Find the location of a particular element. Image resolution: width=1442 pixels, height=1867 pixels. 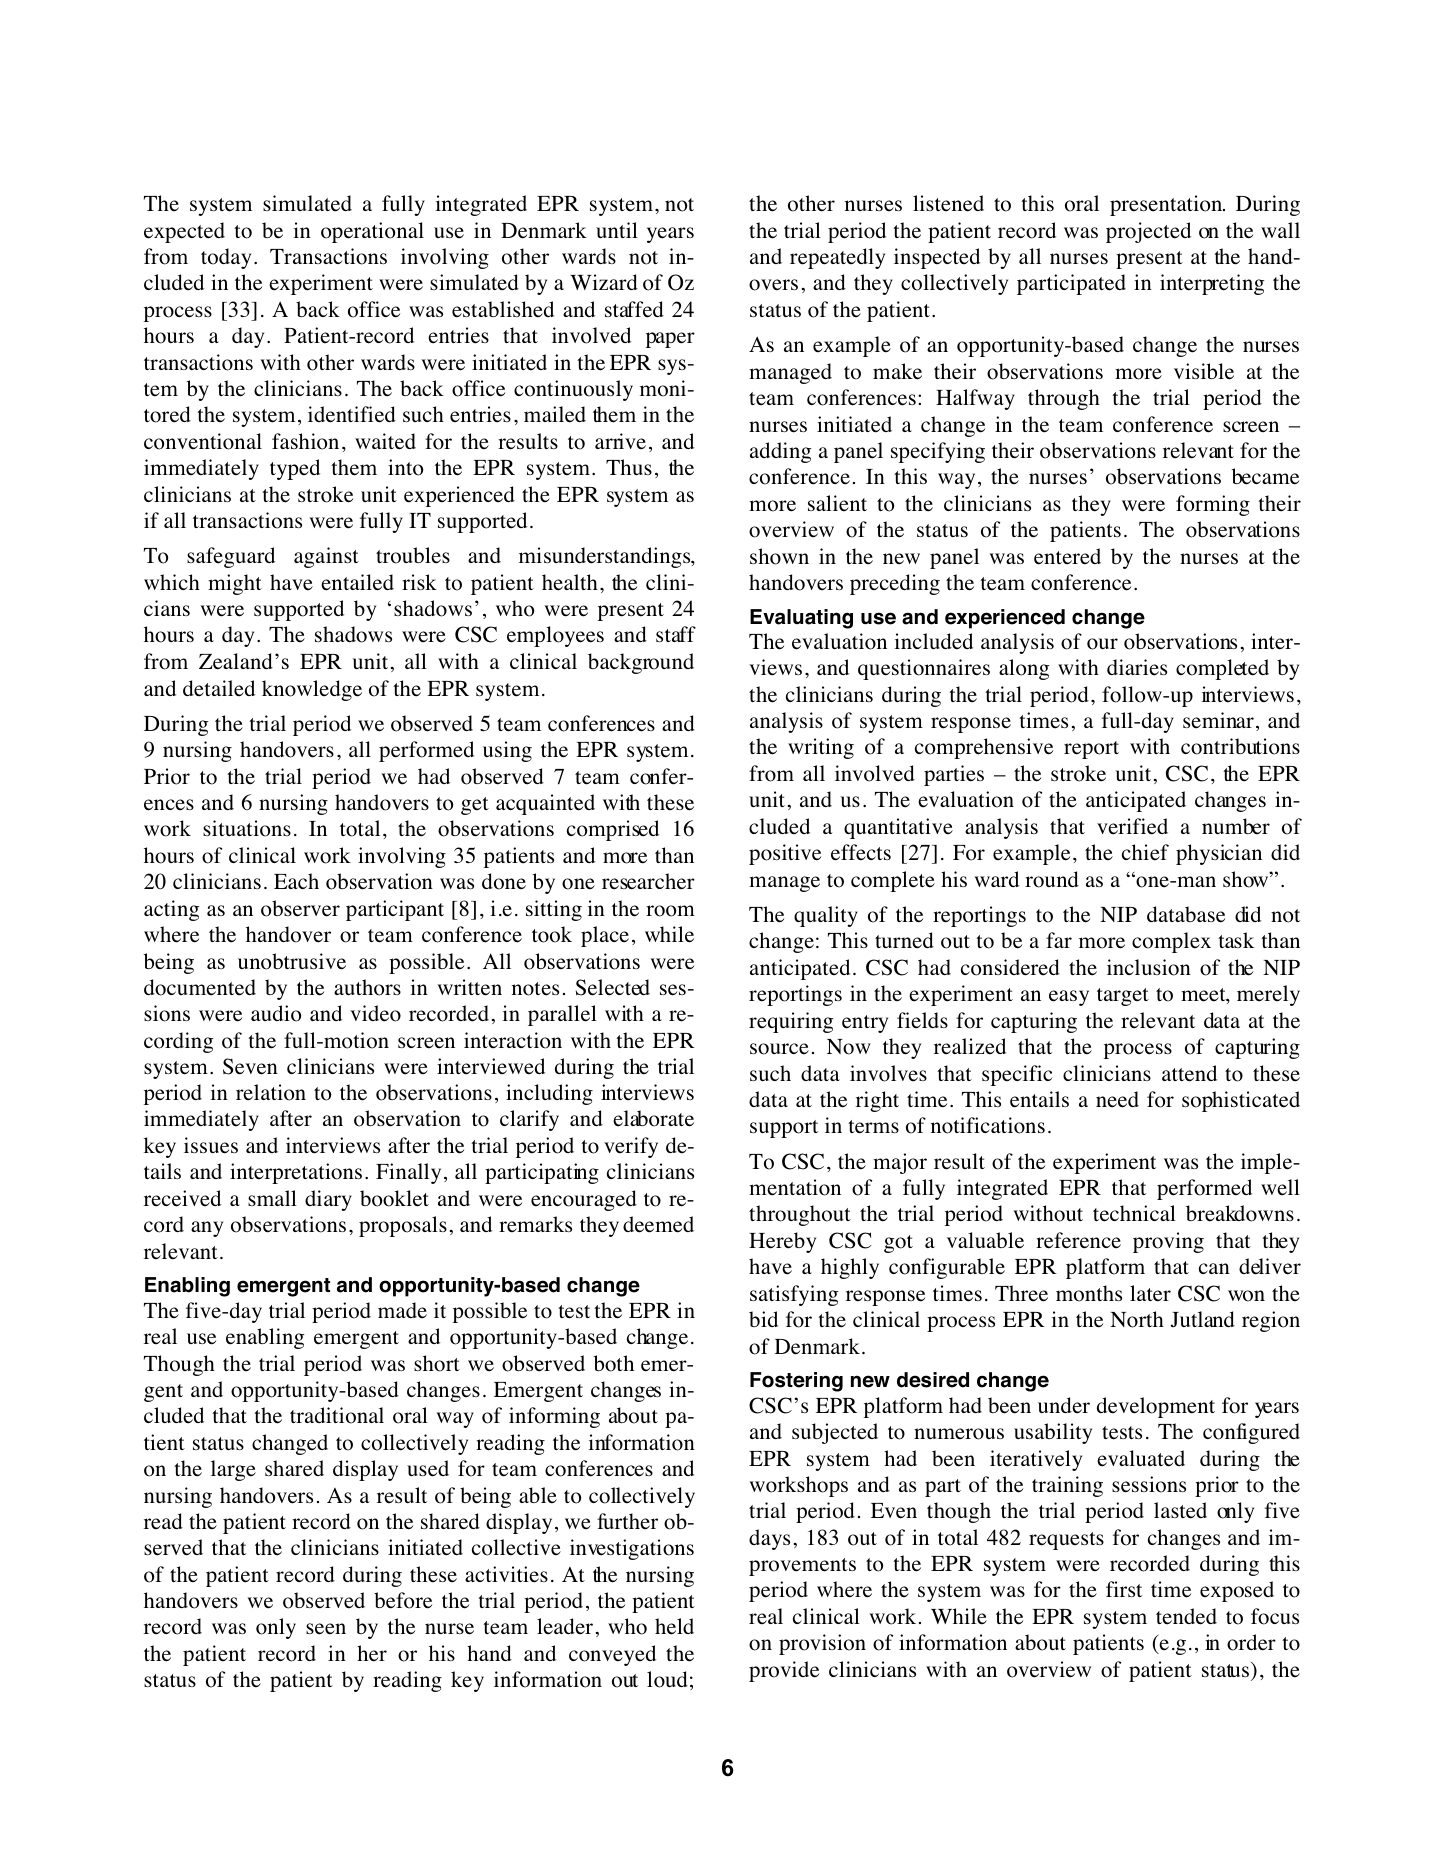

projected is located at coordinates (1148, 232).
